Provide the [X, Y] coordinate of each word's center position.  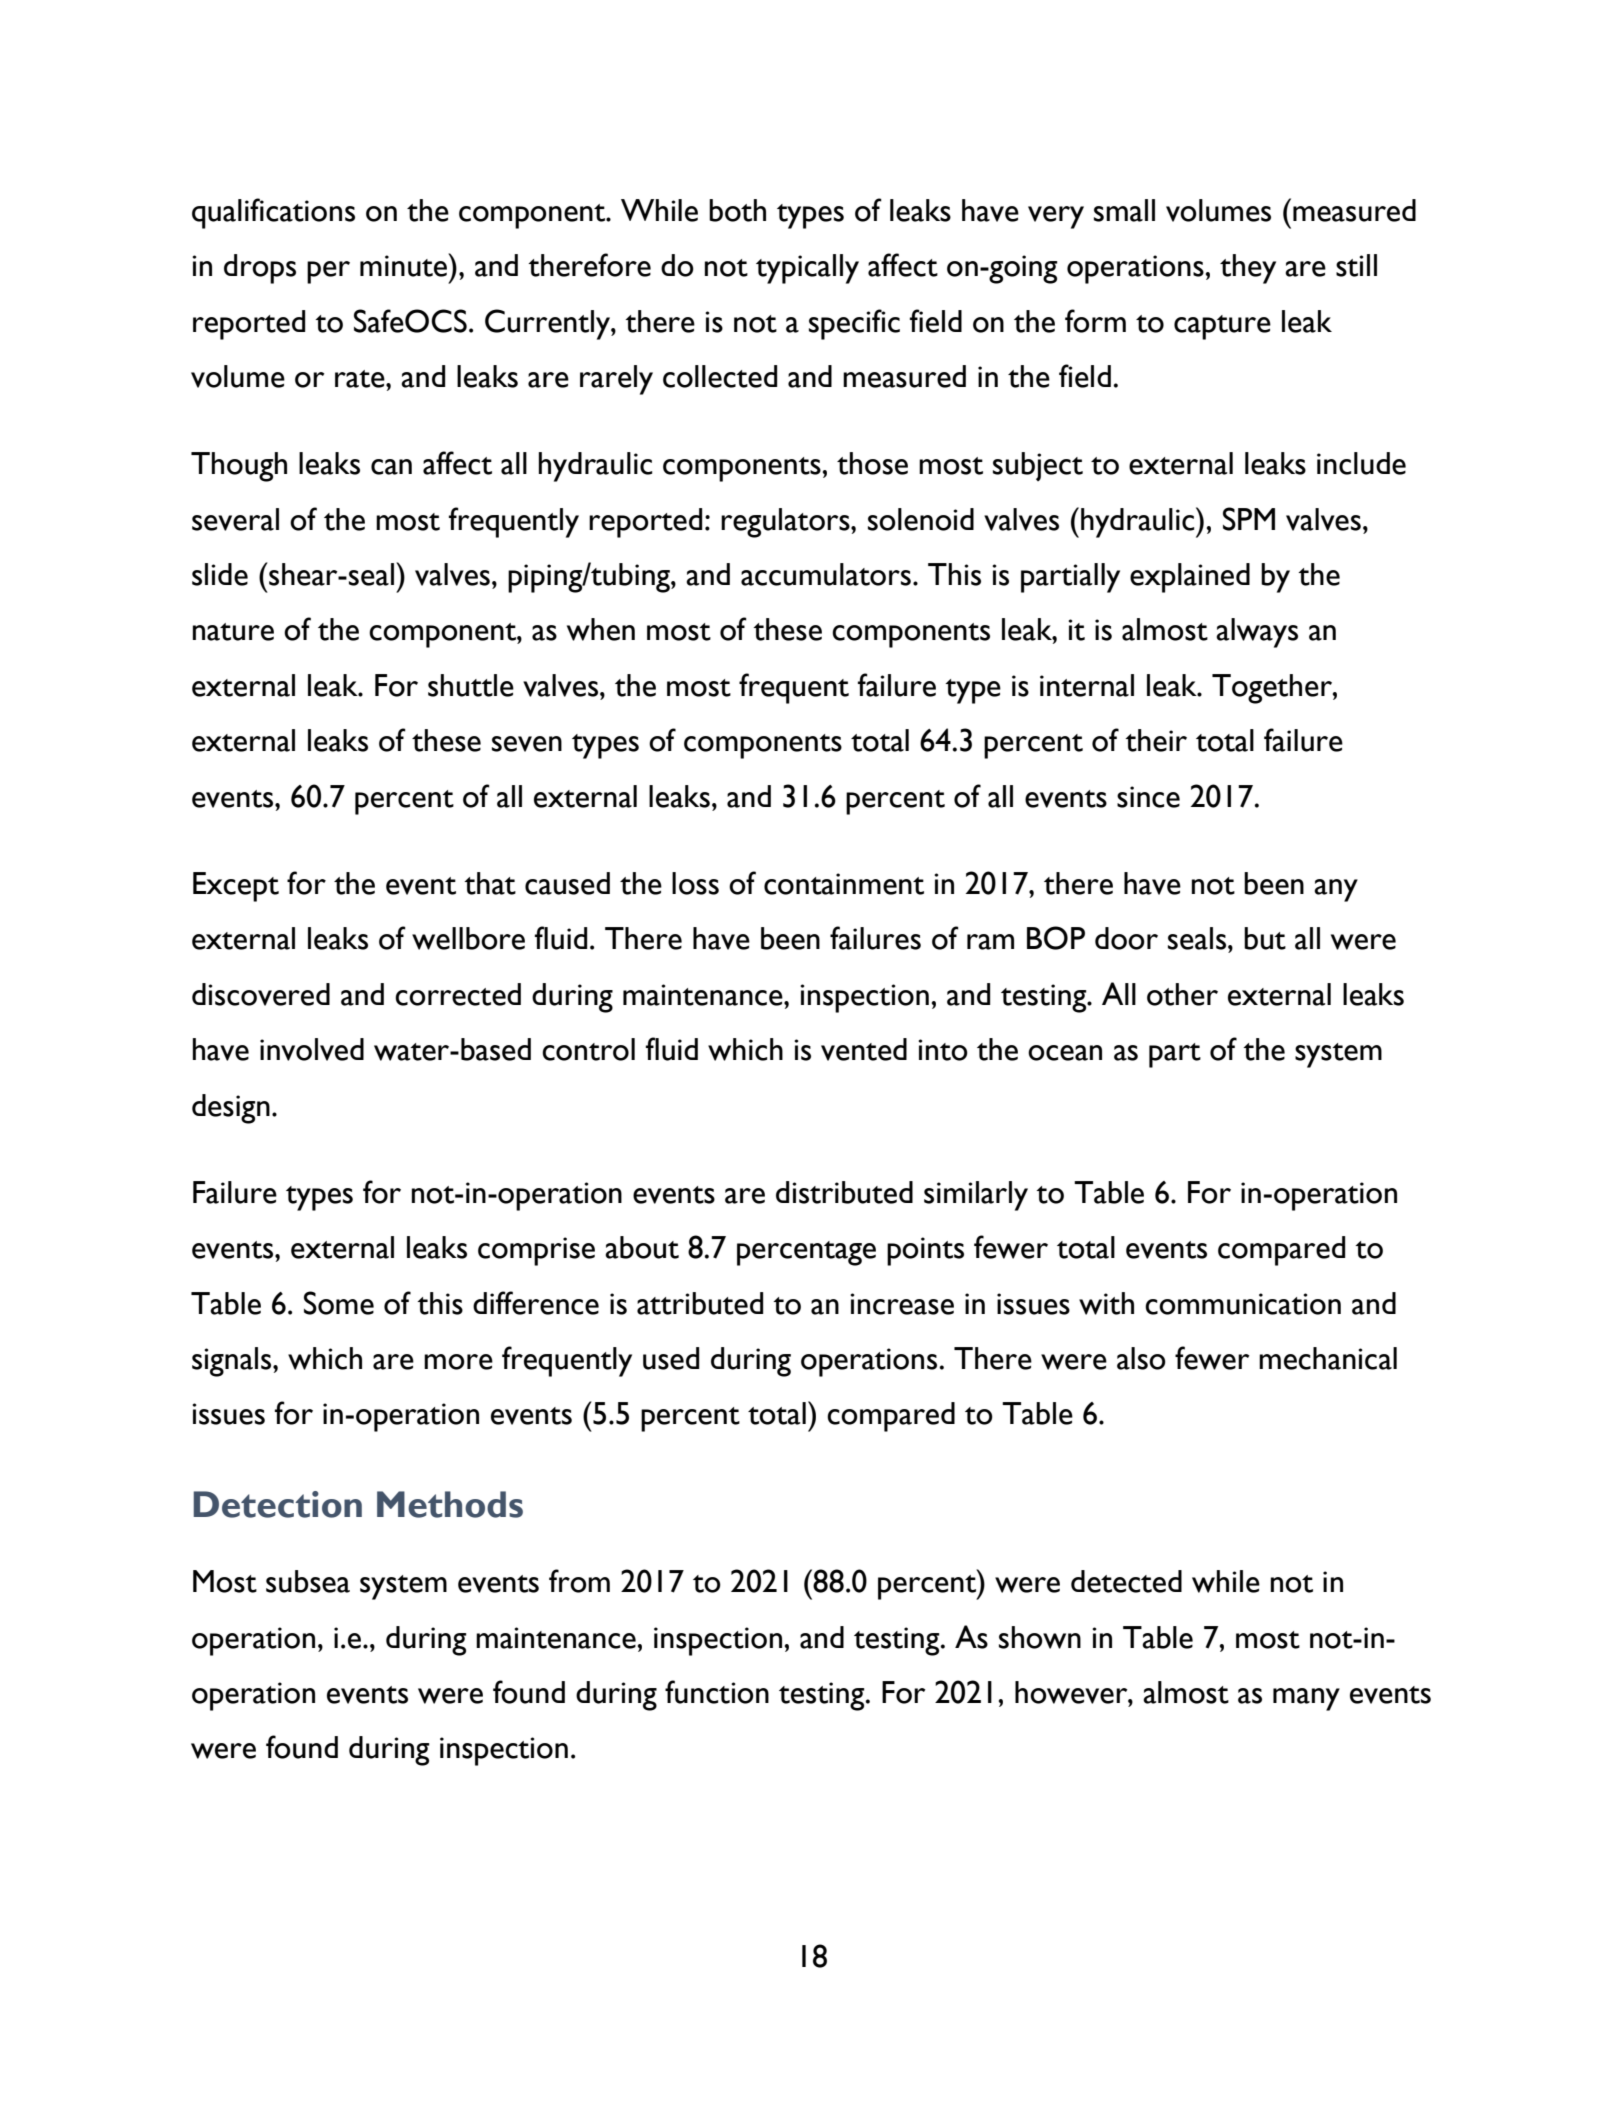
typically [807, 269]
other [1182, 994]
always [1257, 633]
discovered [261, 994]
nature [233, 632]
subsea [308, 1581]
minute [405, 265]
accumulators [826, 574]
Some [339, 1303]
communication [1243, 1304]
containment [844, 884]
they [1248, 269]
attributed [700, 1303]
